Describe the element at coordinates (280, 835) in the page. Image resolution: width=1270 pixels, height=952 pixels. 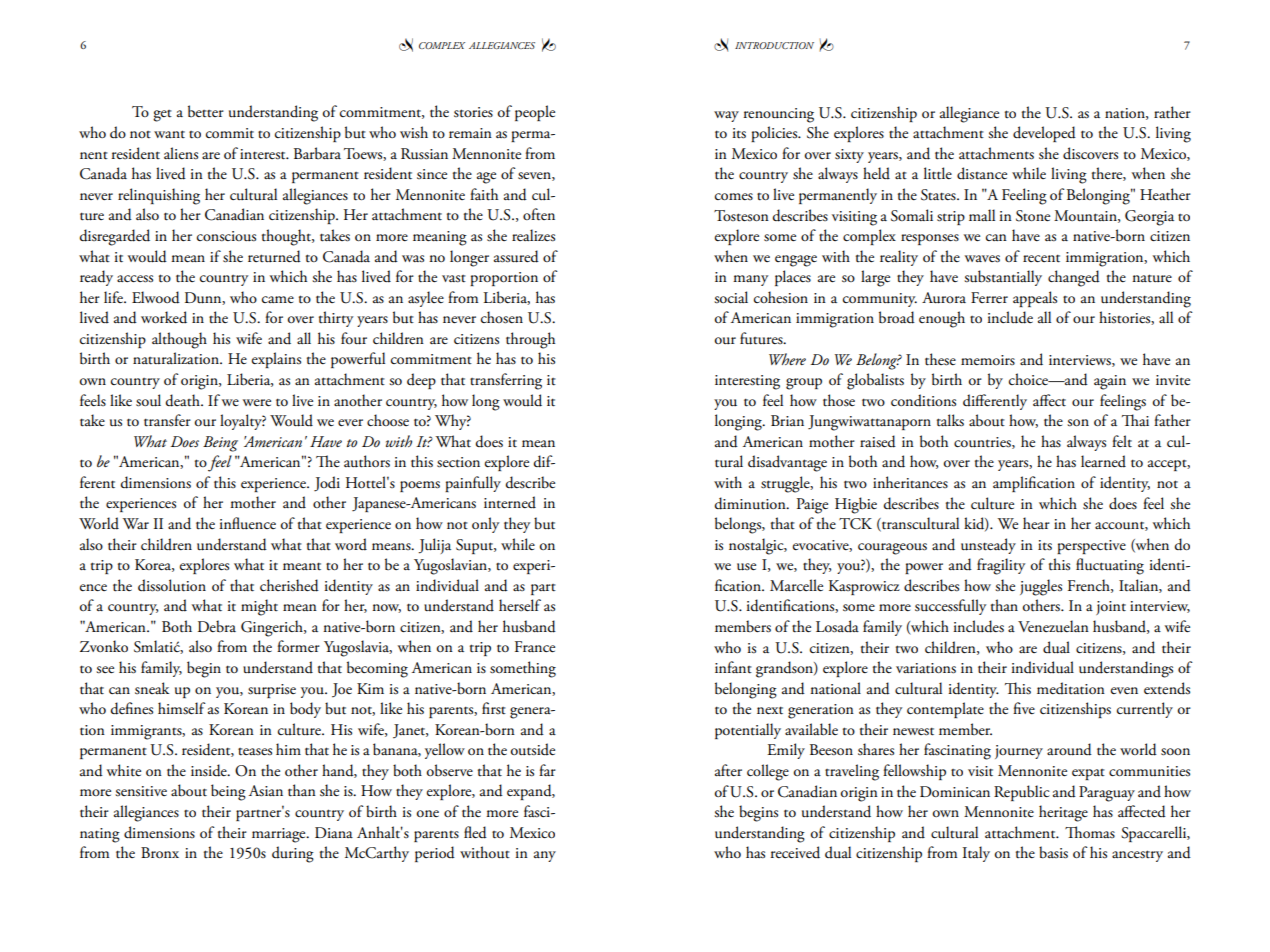
I see `marriage` at that location.
